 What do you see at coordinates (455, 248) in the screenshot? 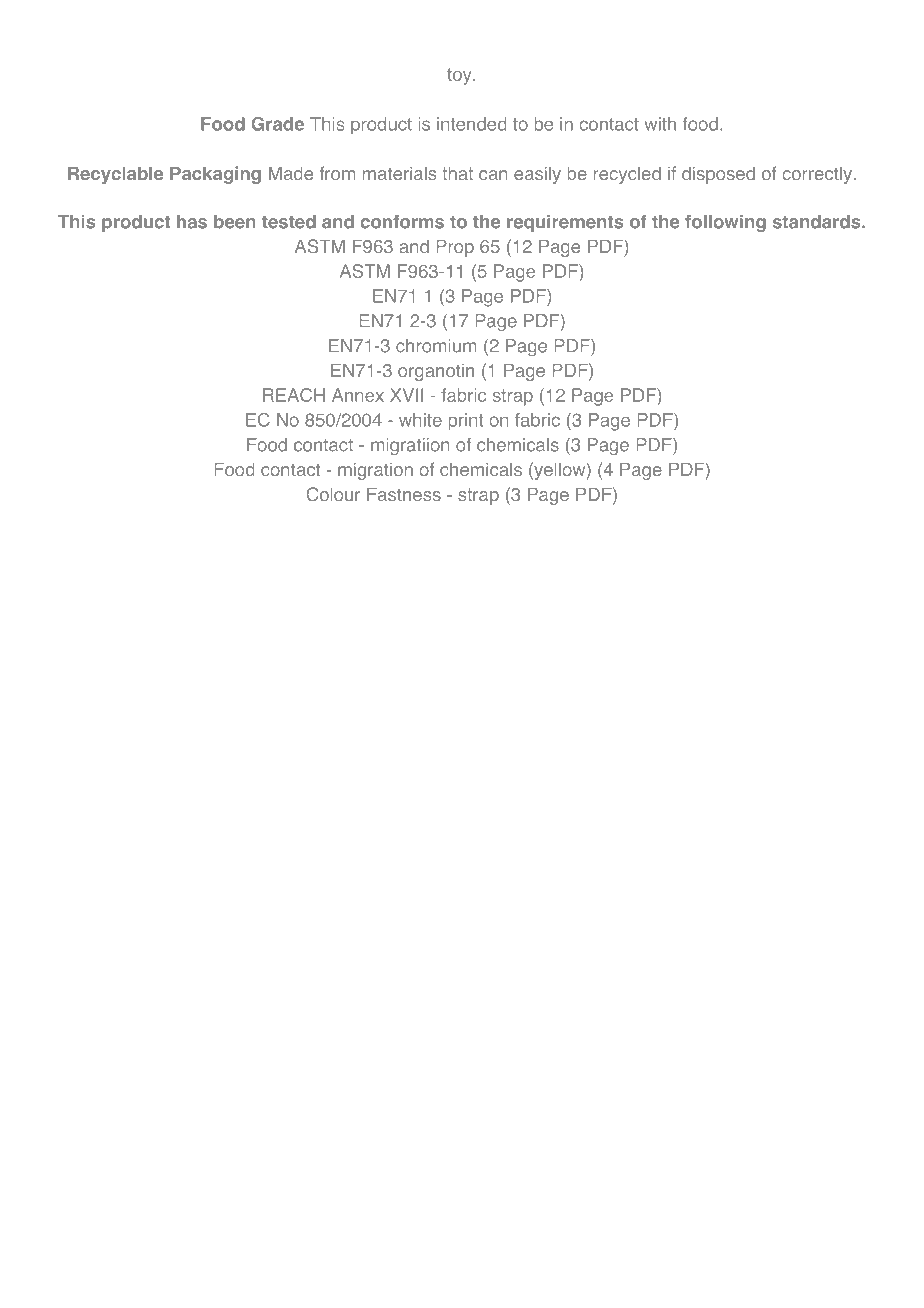
I see `Prop` at bounding box center [455, 248].
